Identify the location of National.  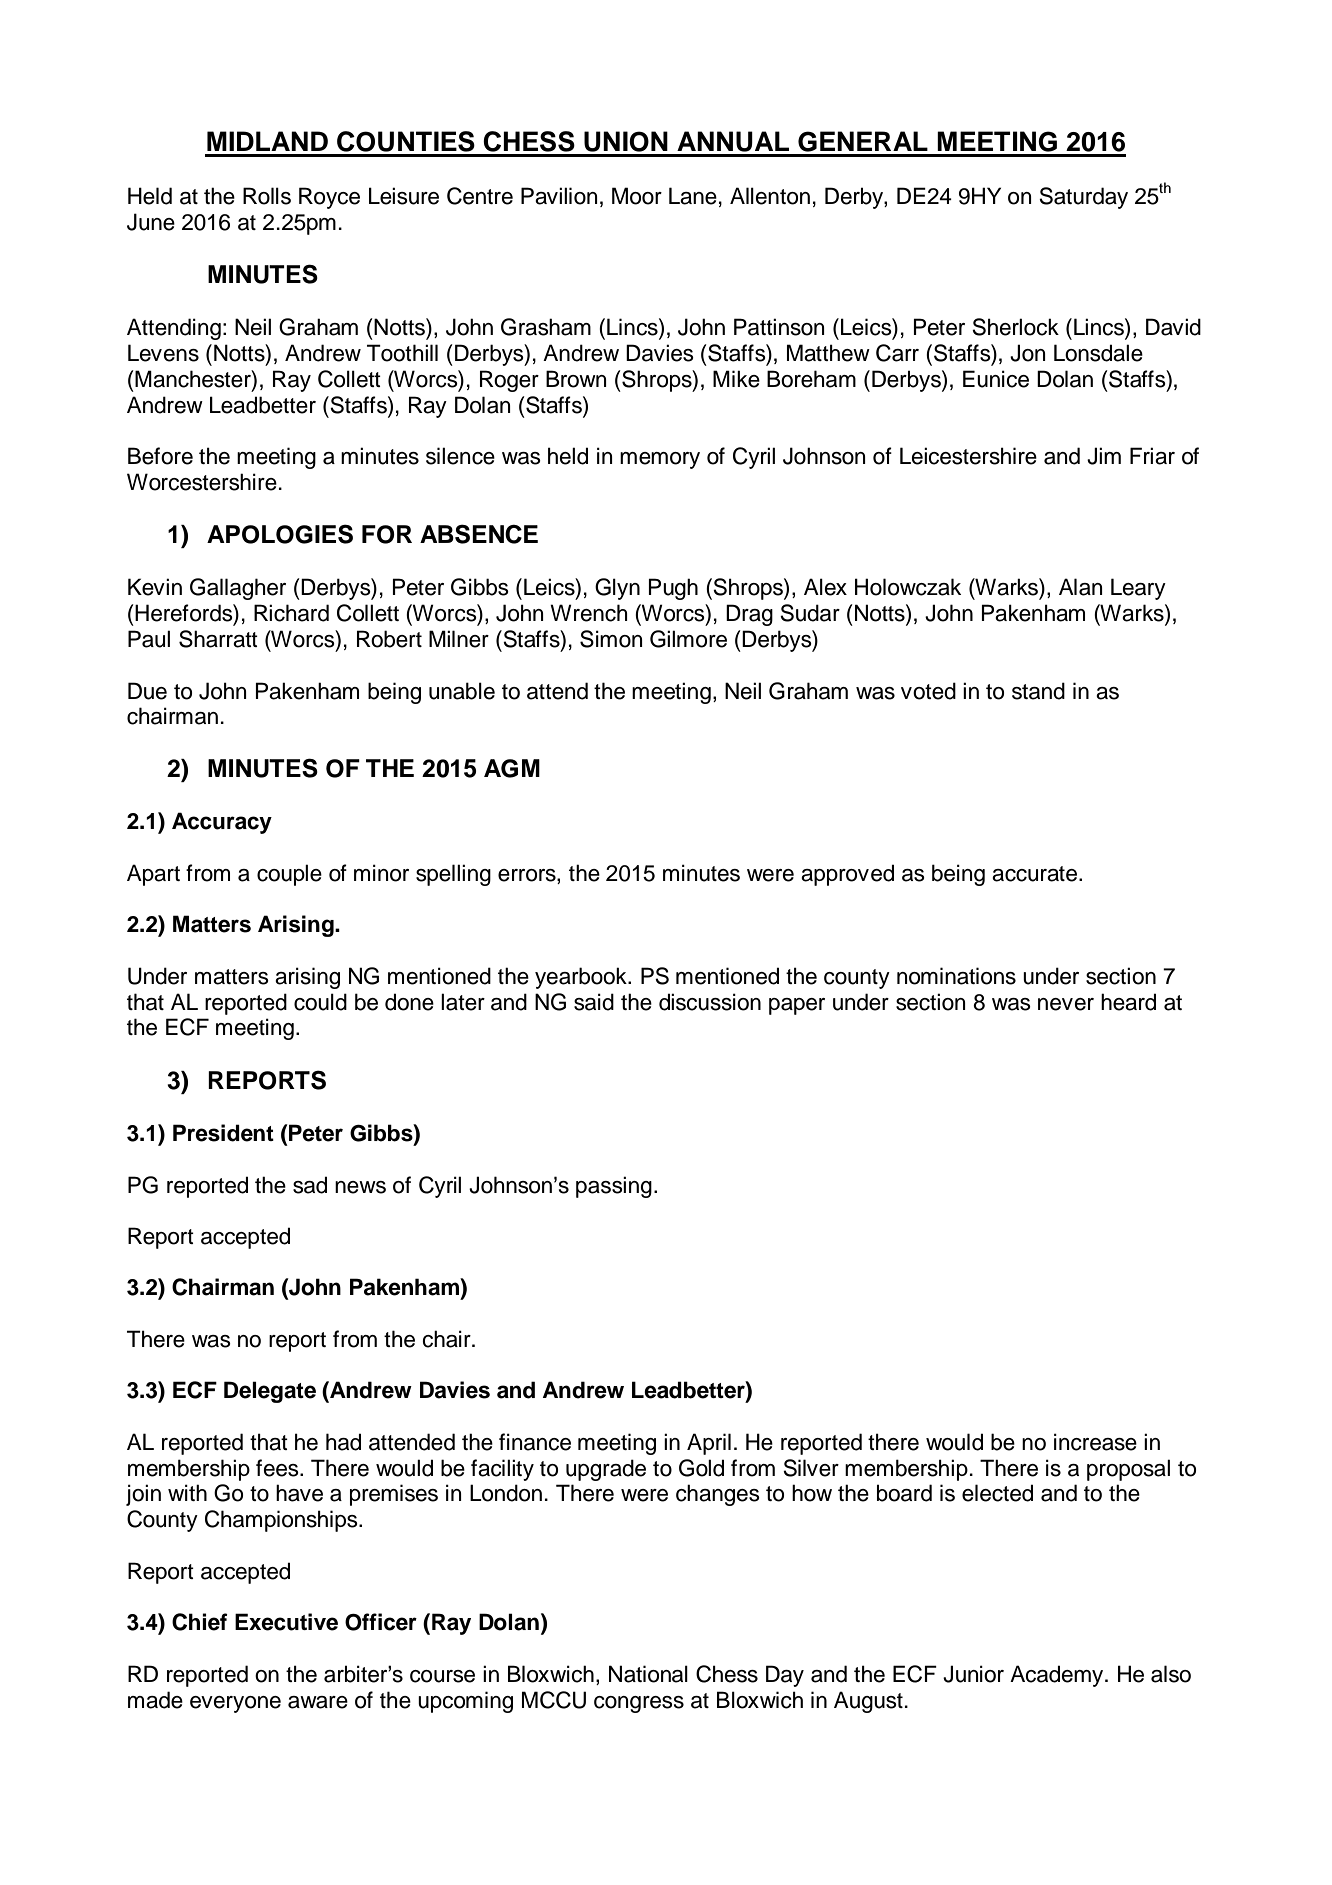
(648, 1674).
